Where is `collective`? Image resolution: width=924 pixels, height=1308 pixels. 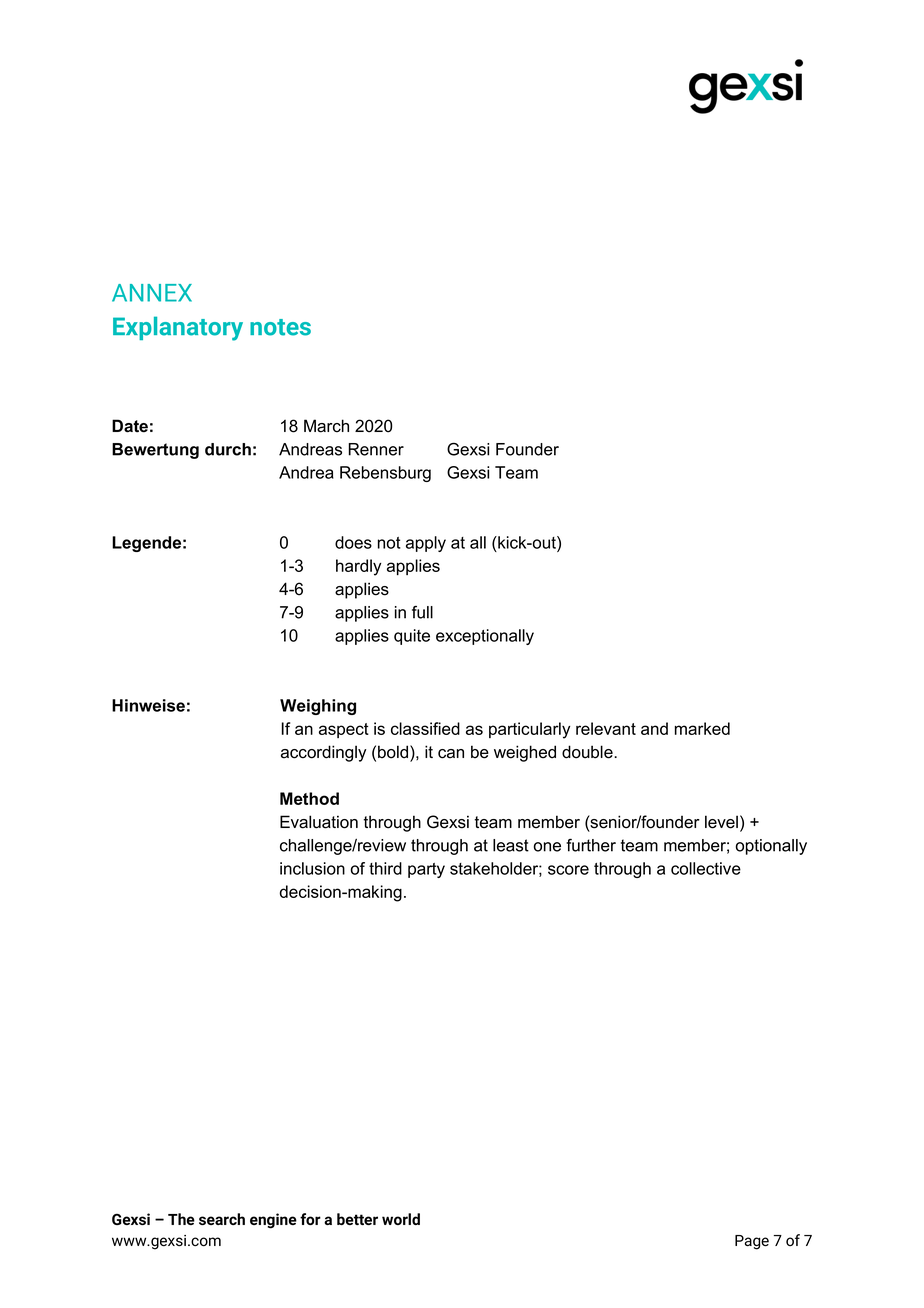 collective is located at coordinates (706, 868).
